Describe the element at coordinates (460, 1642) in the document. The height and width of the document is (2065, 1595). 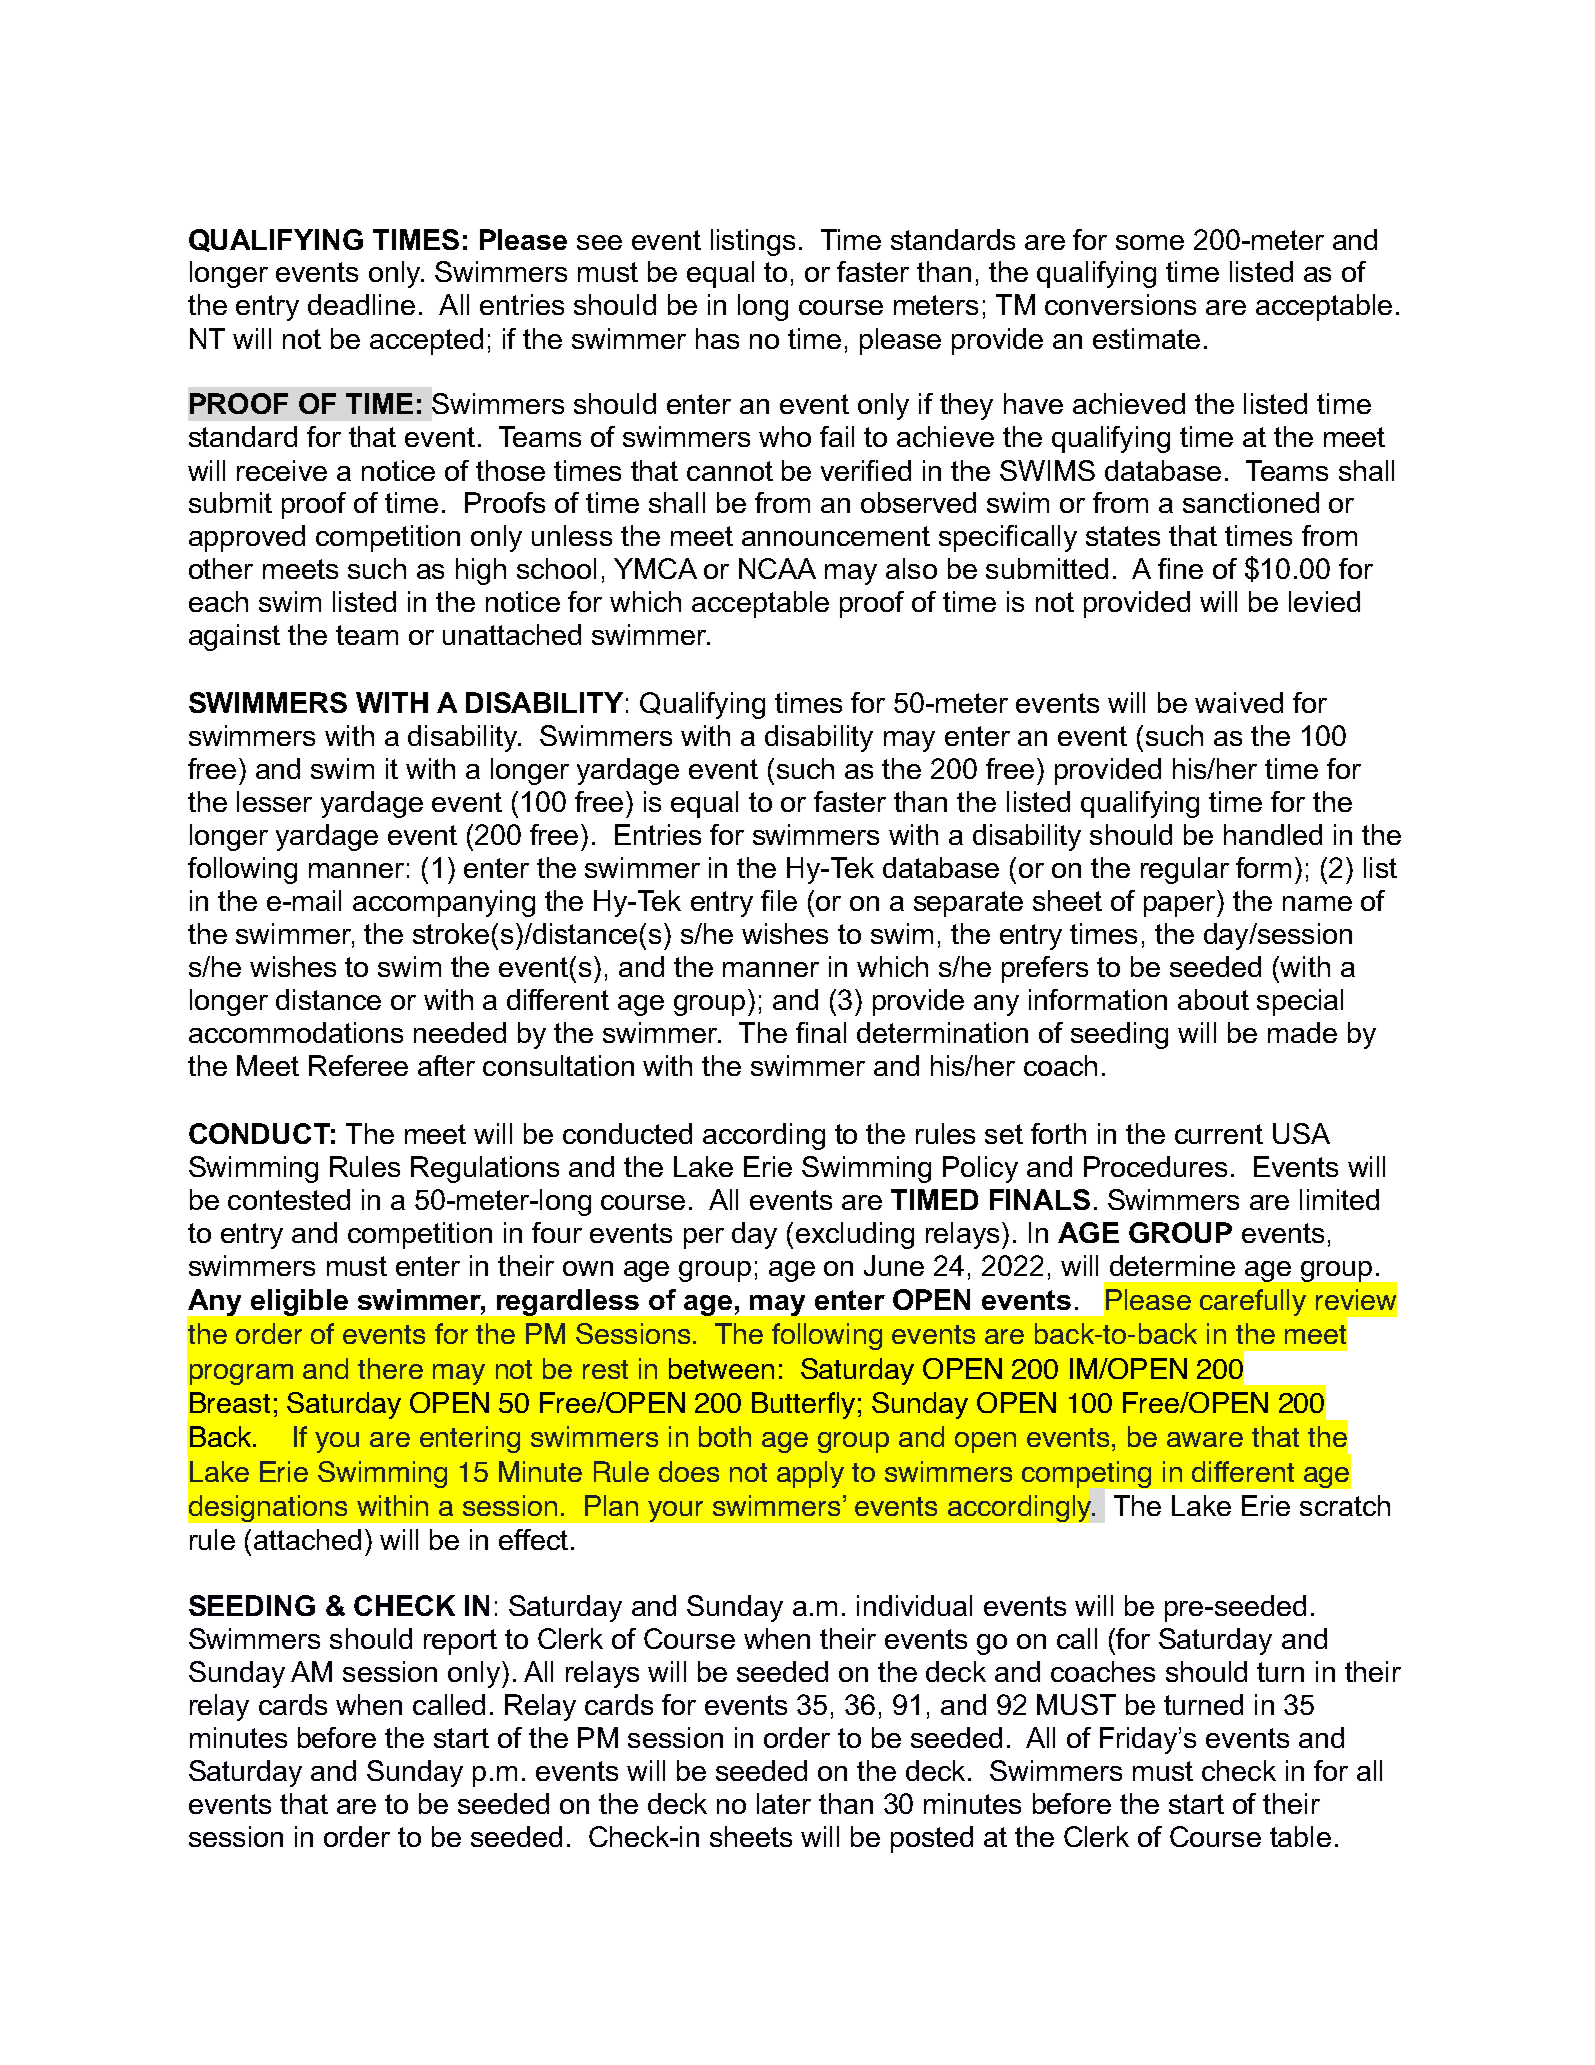
I see `report` at that location.
